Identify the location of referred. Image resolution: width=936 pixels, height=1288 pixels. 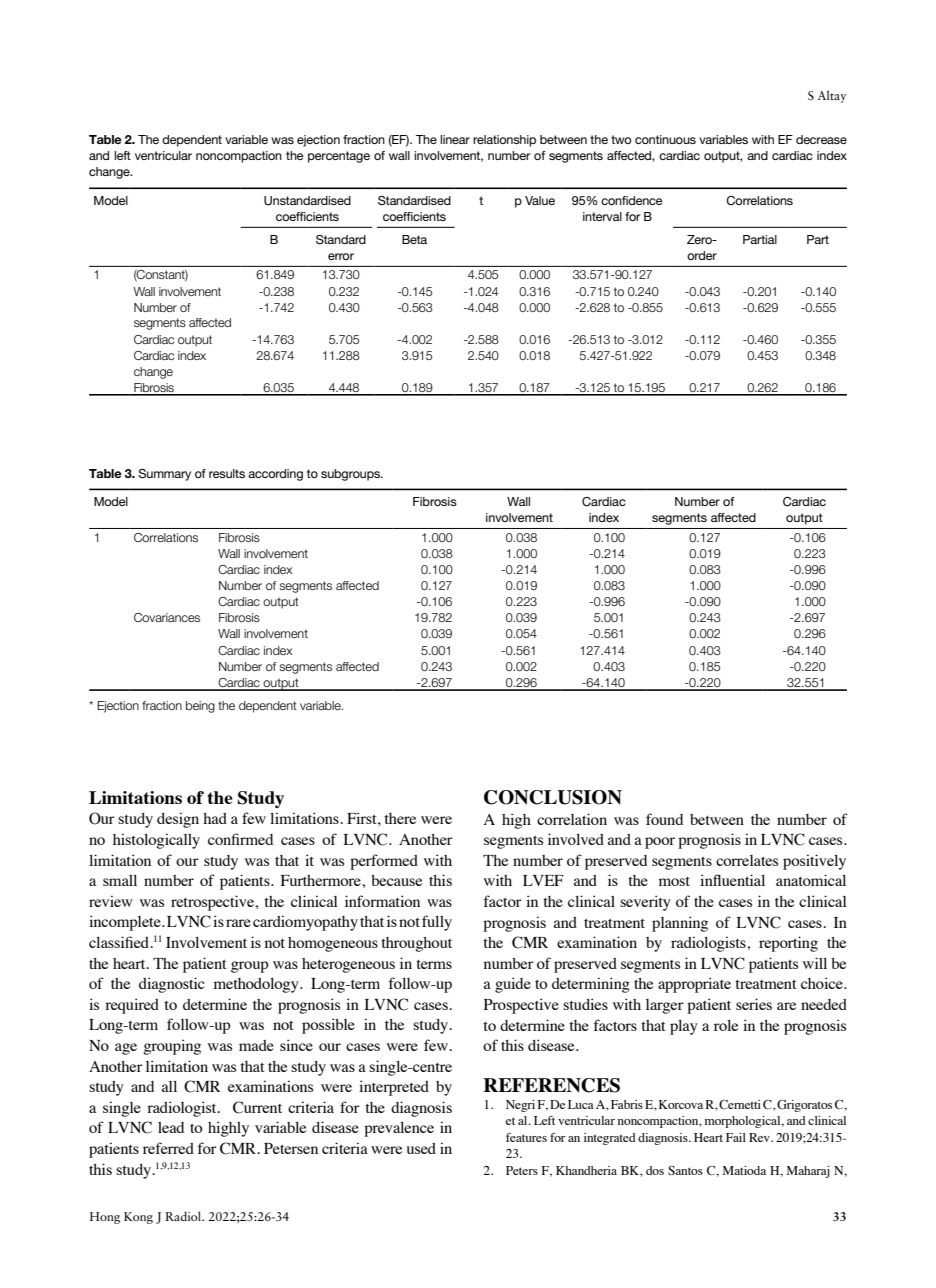
(168, 1148).
